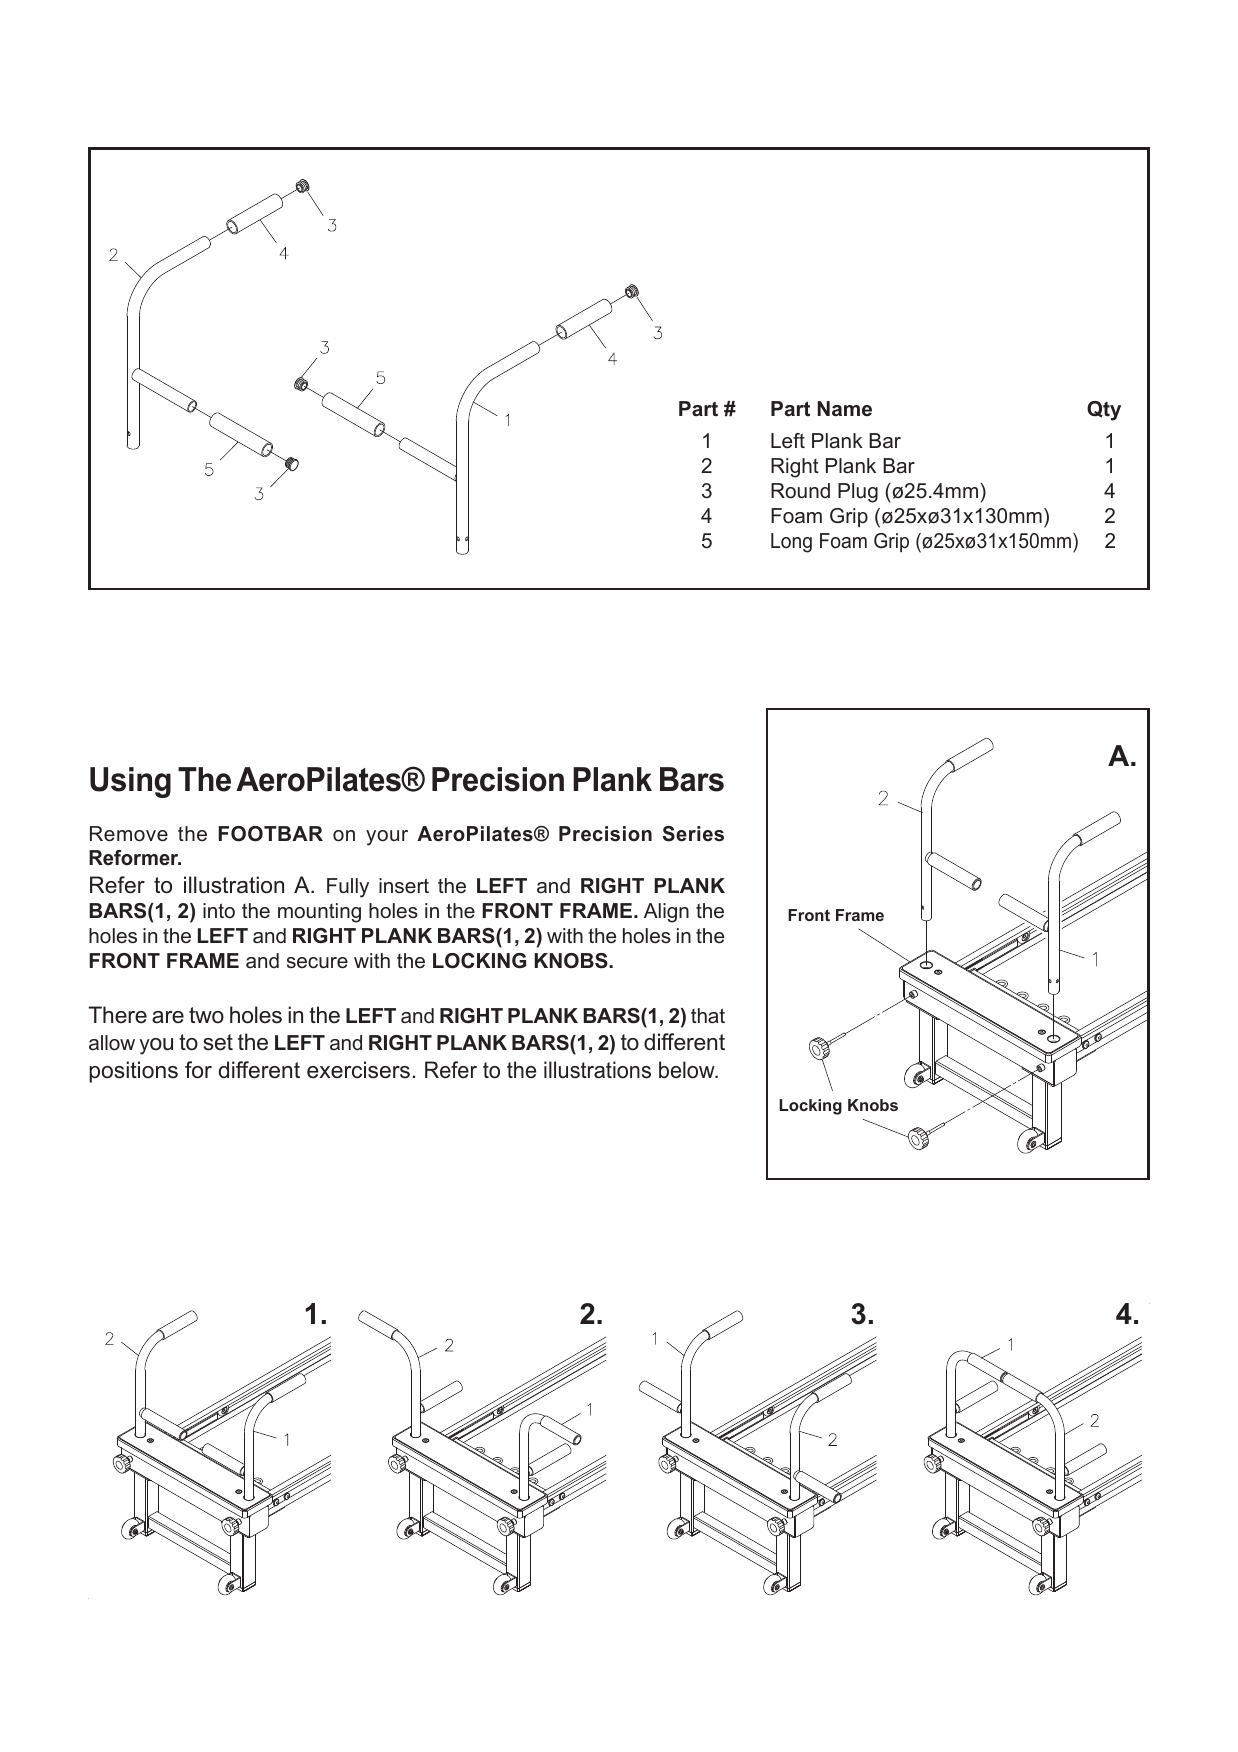  What do you see at coordinates (218, 1042) in the screenshot?
I see `set` at bounding box center [218, 1042].
